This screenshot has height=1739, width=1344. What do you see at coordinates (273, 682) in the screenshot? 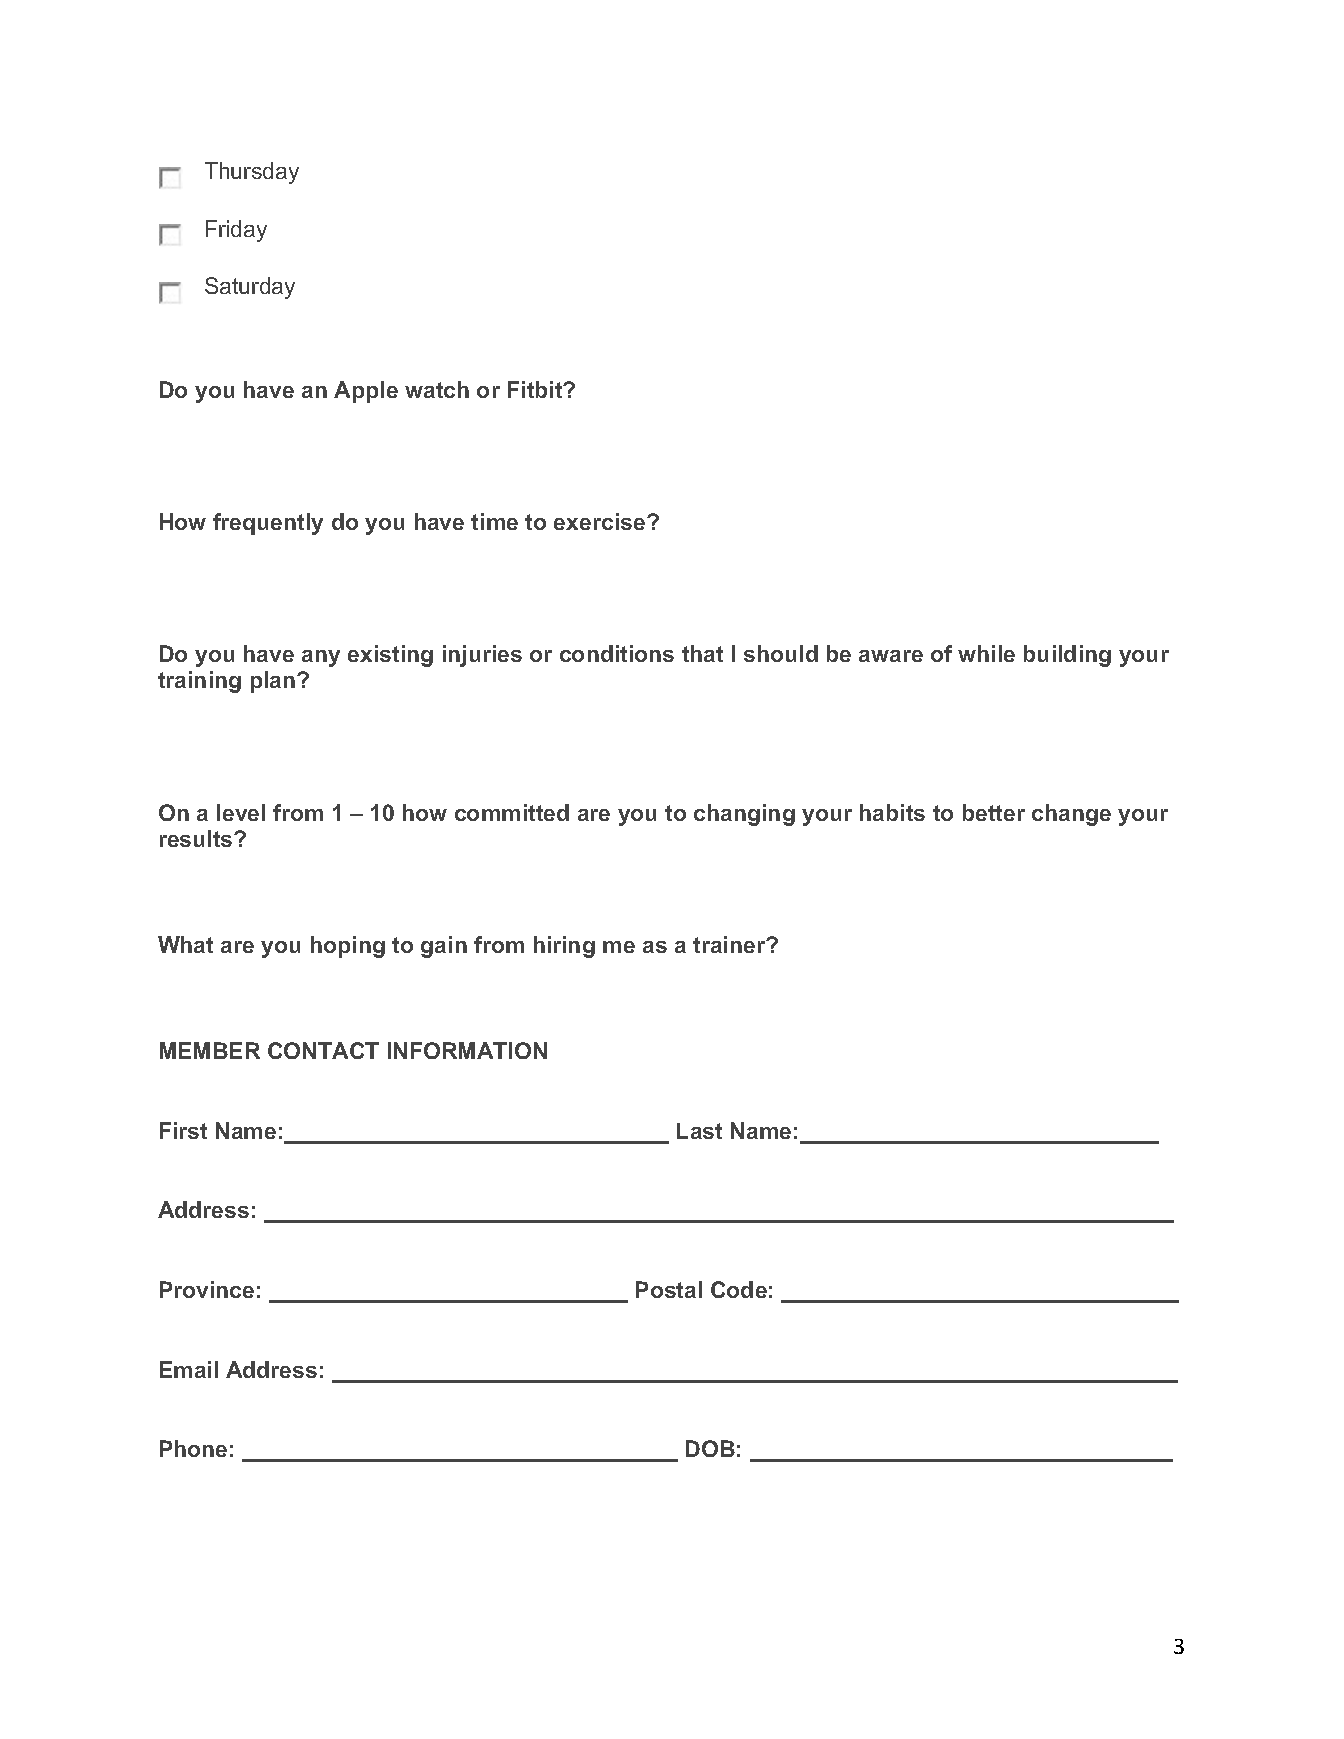
I see `plan` at bounding box center [273, 682].
